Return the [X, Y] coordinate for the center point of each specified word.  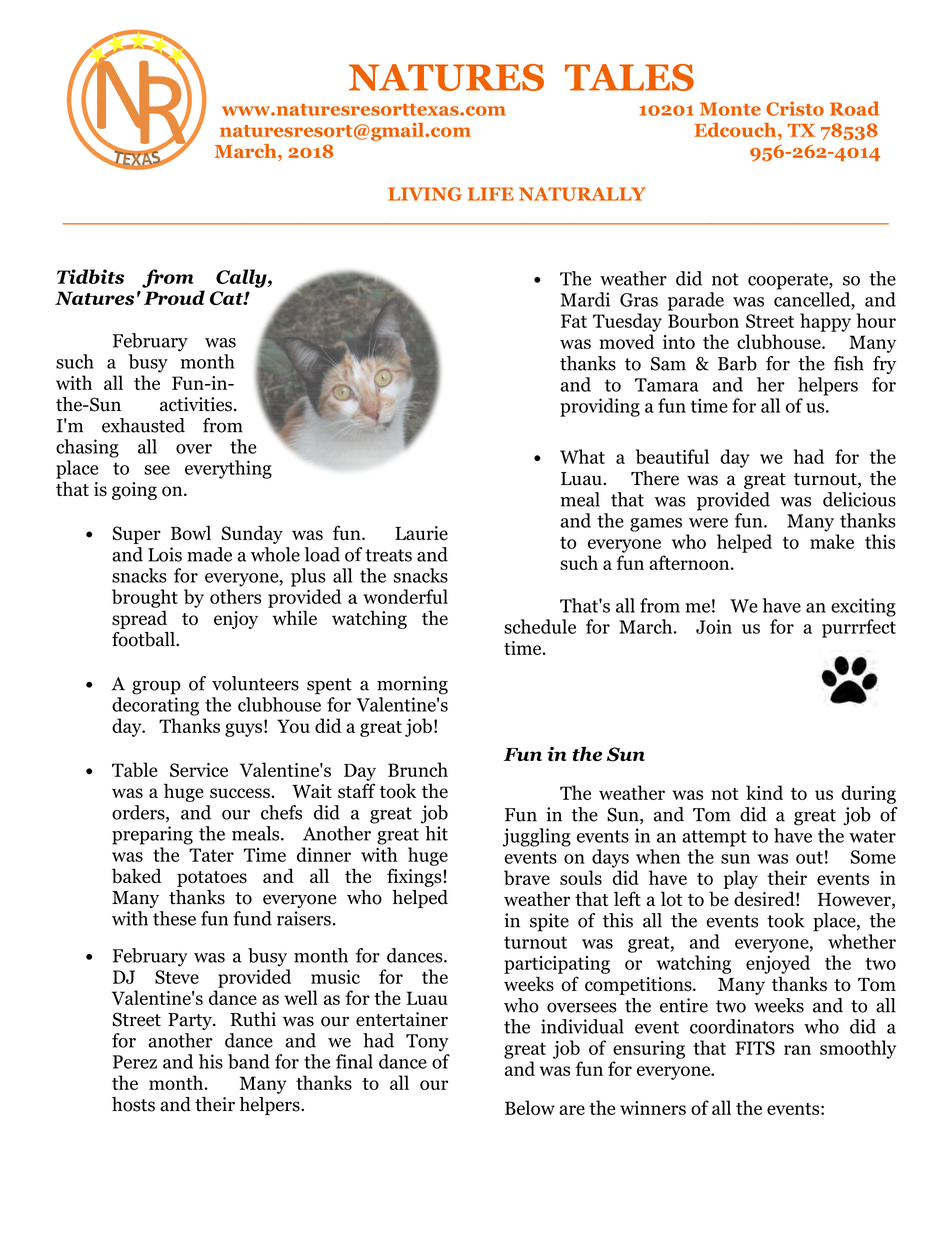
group [156, 687]
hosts [133, 1104]
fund [252, 918]
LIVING [425, 194]
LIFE [491, 194]
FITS [755, 1048]
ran [797, 1050]
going [134, 491]
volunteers [255, 683]
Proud [174, 297]
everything [228, 469]
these [174, 918]
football [144, 639]
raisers [304, 918]
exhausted [143, 425]
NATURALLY [582, 194]
